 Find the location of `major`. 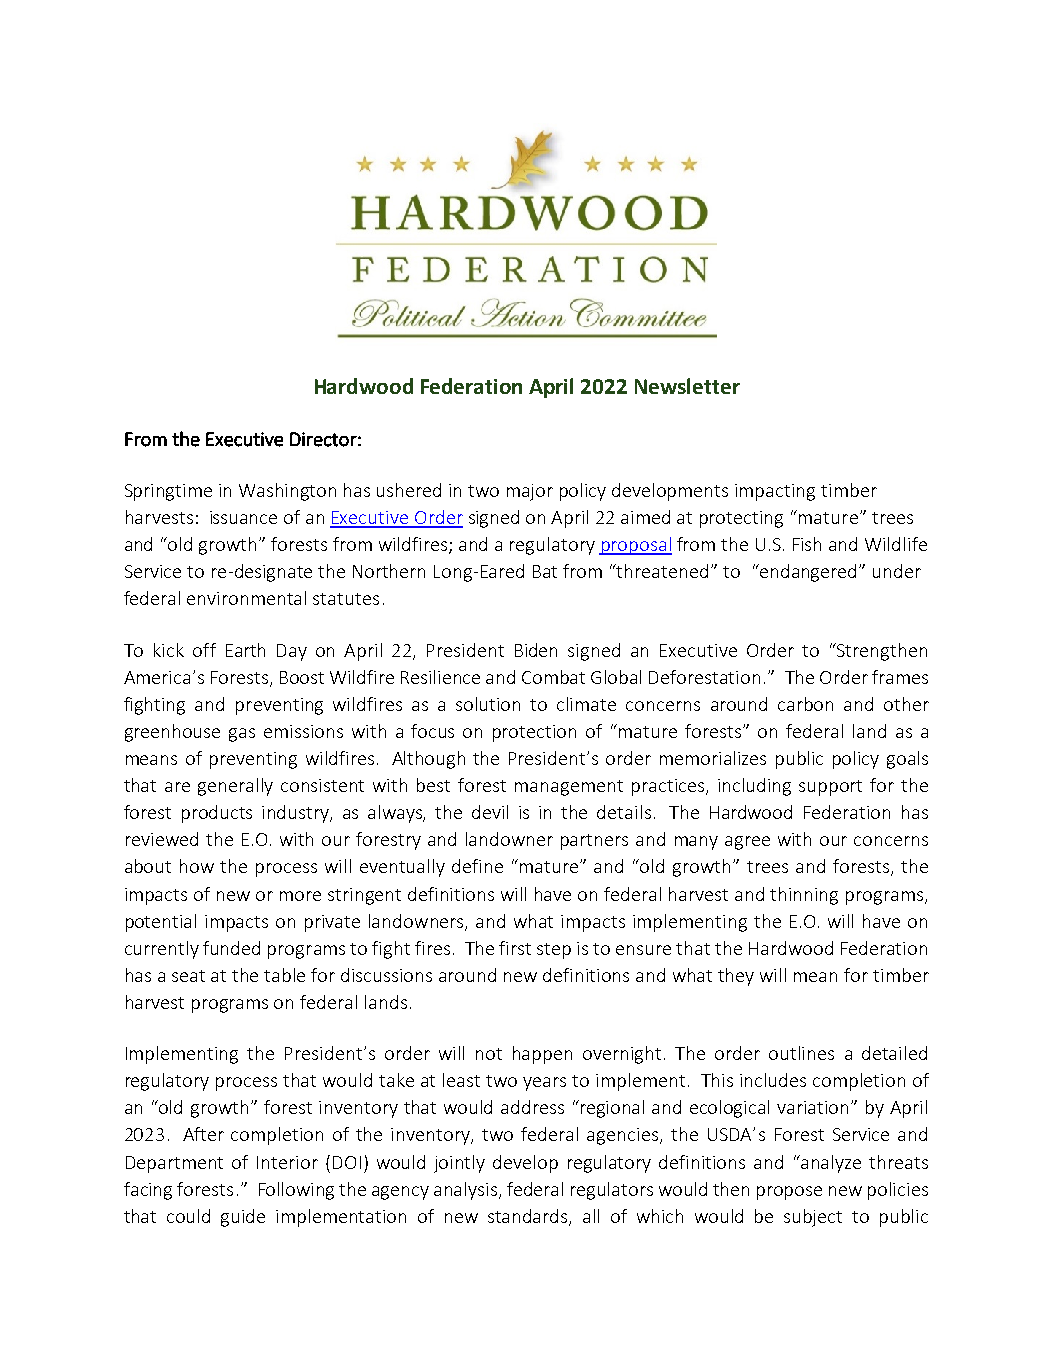

major is located at coordinates (530, 492).
